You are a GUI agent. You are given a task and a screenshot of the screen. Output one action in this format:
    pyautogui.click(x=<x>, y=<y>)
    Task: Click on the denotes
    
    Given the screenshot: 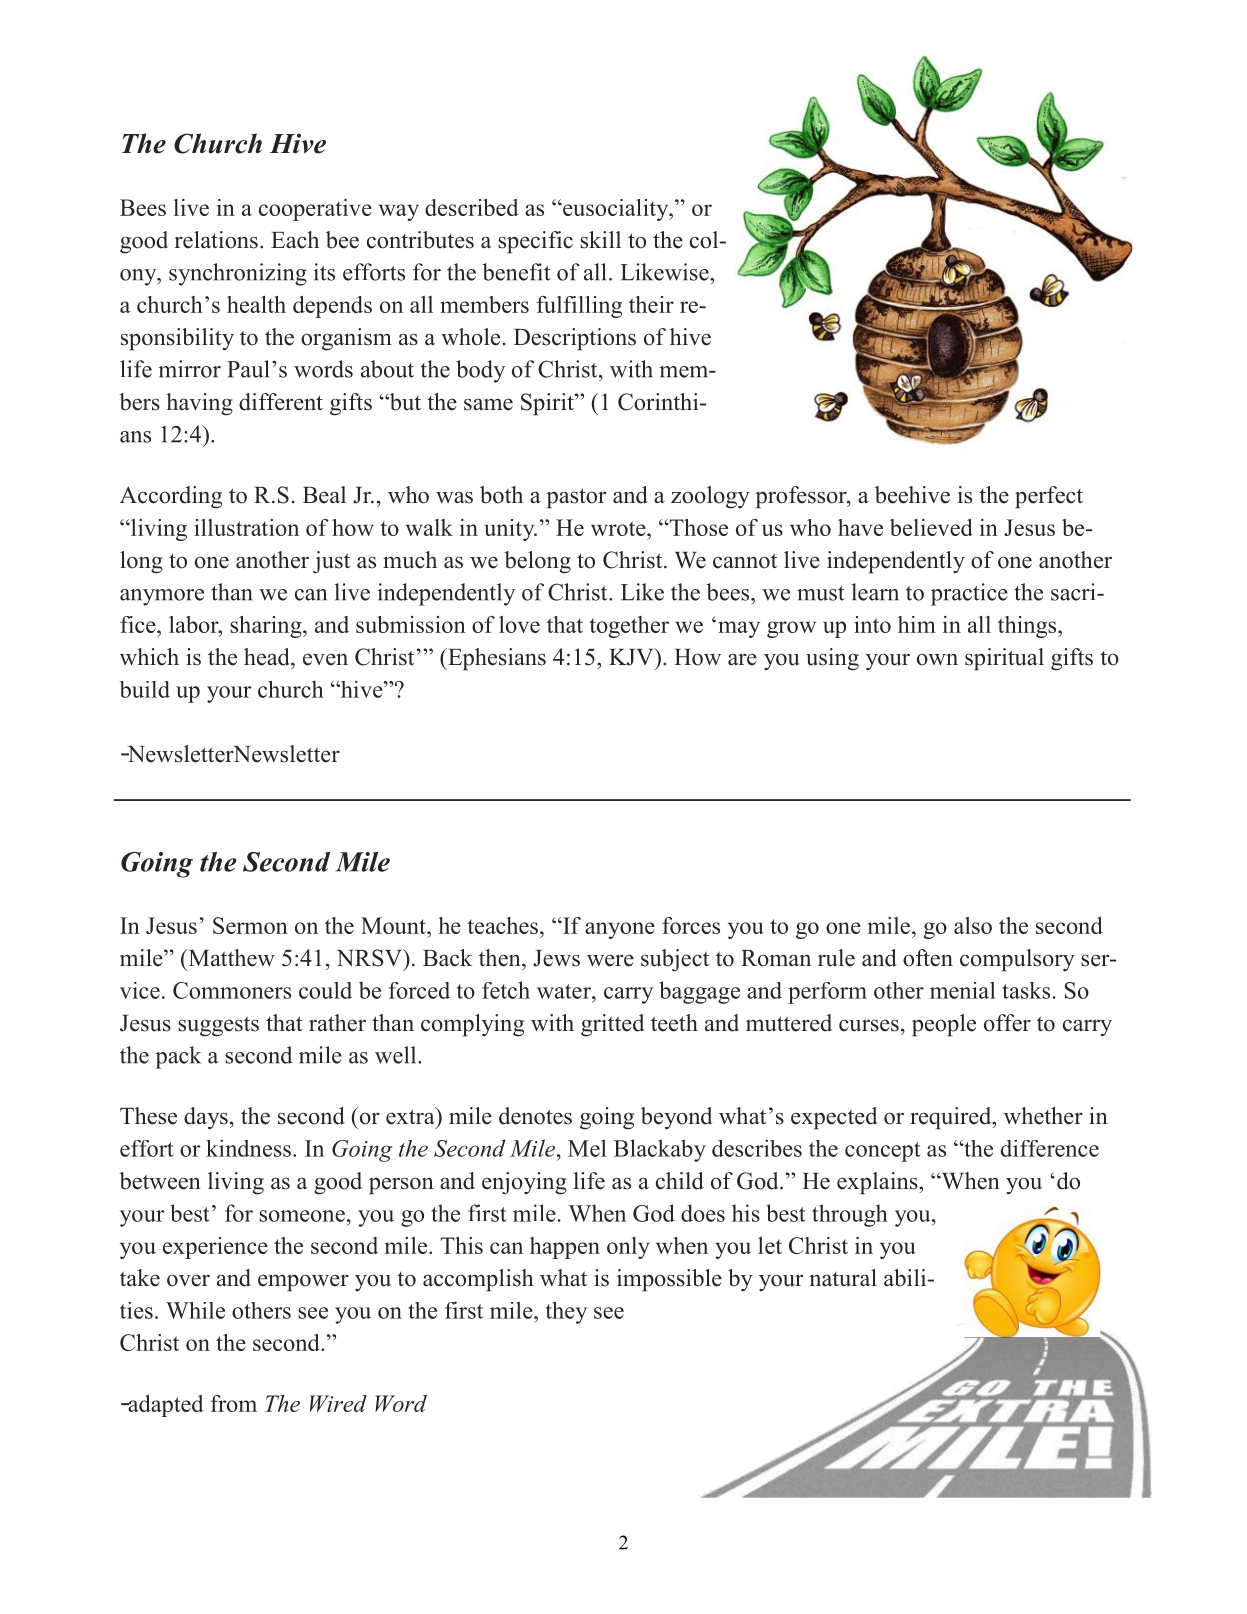 What is the action you would take?
    pyautogui.click(x=535, y=1116)
